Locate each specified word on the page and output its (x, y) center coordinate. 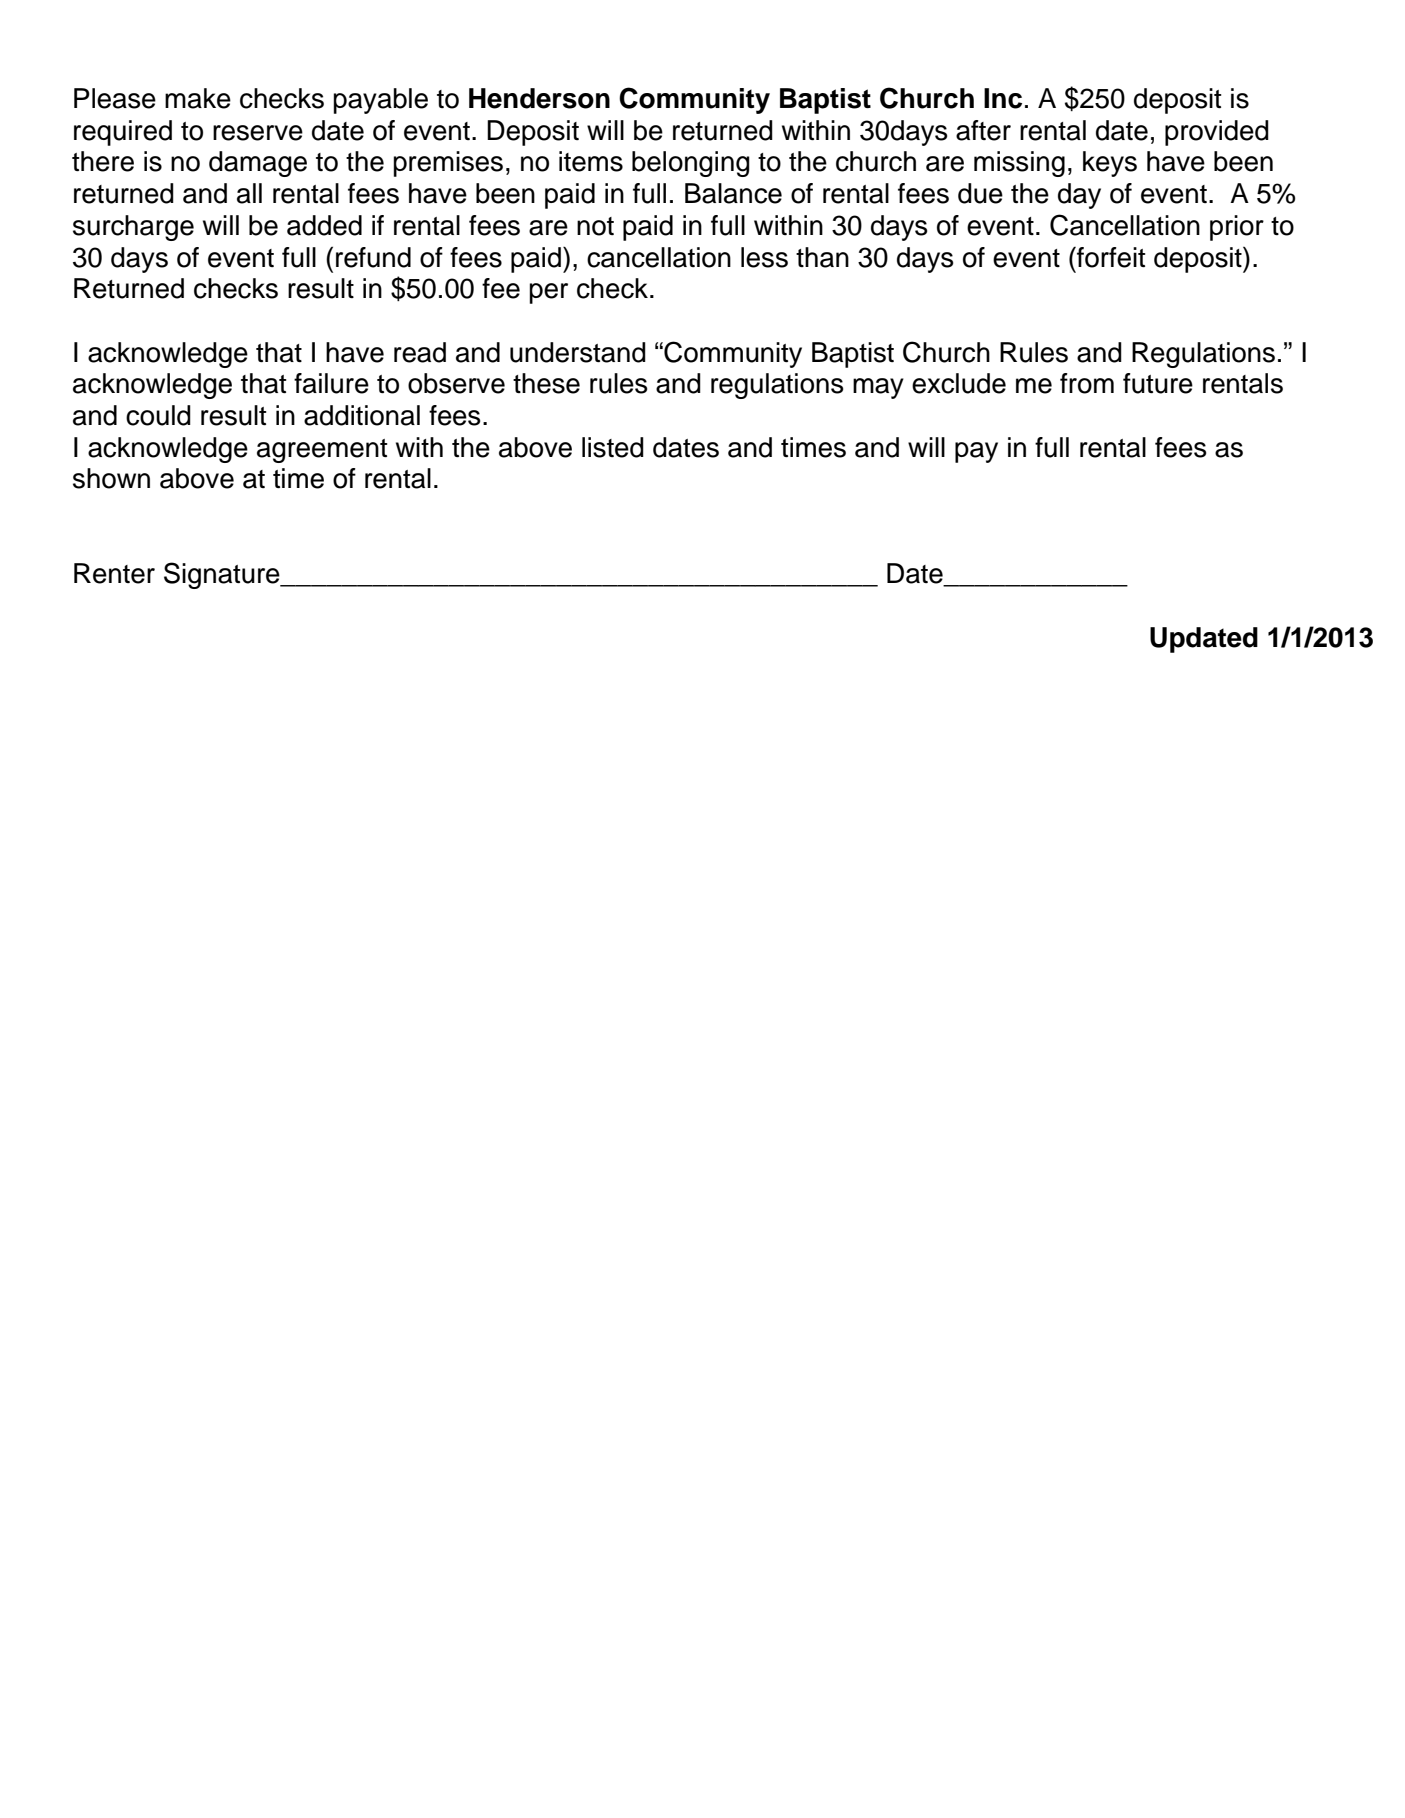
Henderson (539, 98)
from (1087, 383)
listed (613, 447)
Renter (114, 573)
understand (578, 352)
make (198, 98)
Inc (1003, 98)
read (420, 352)
